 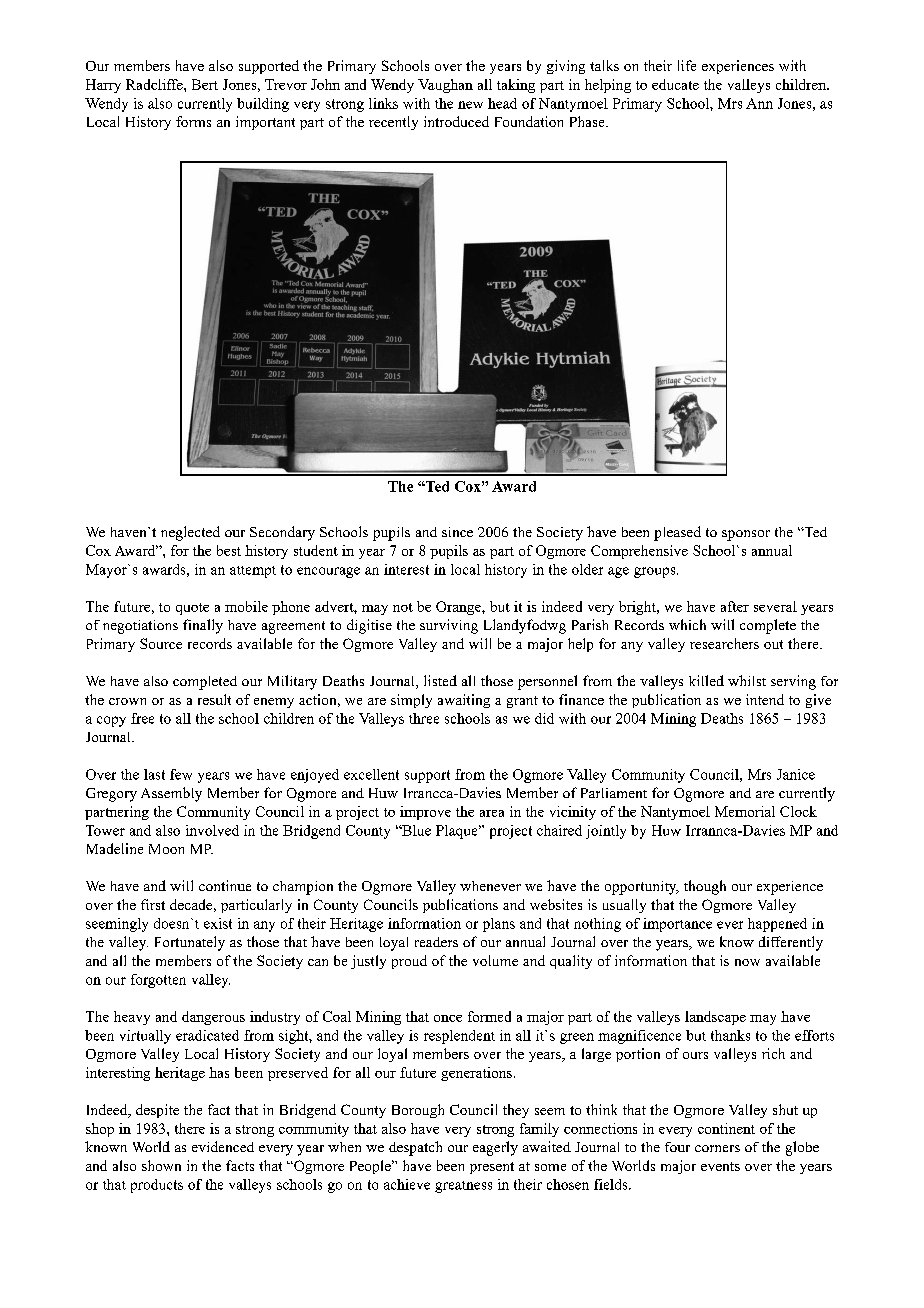 I want to click on surviving, so click(x=449, y=626).
